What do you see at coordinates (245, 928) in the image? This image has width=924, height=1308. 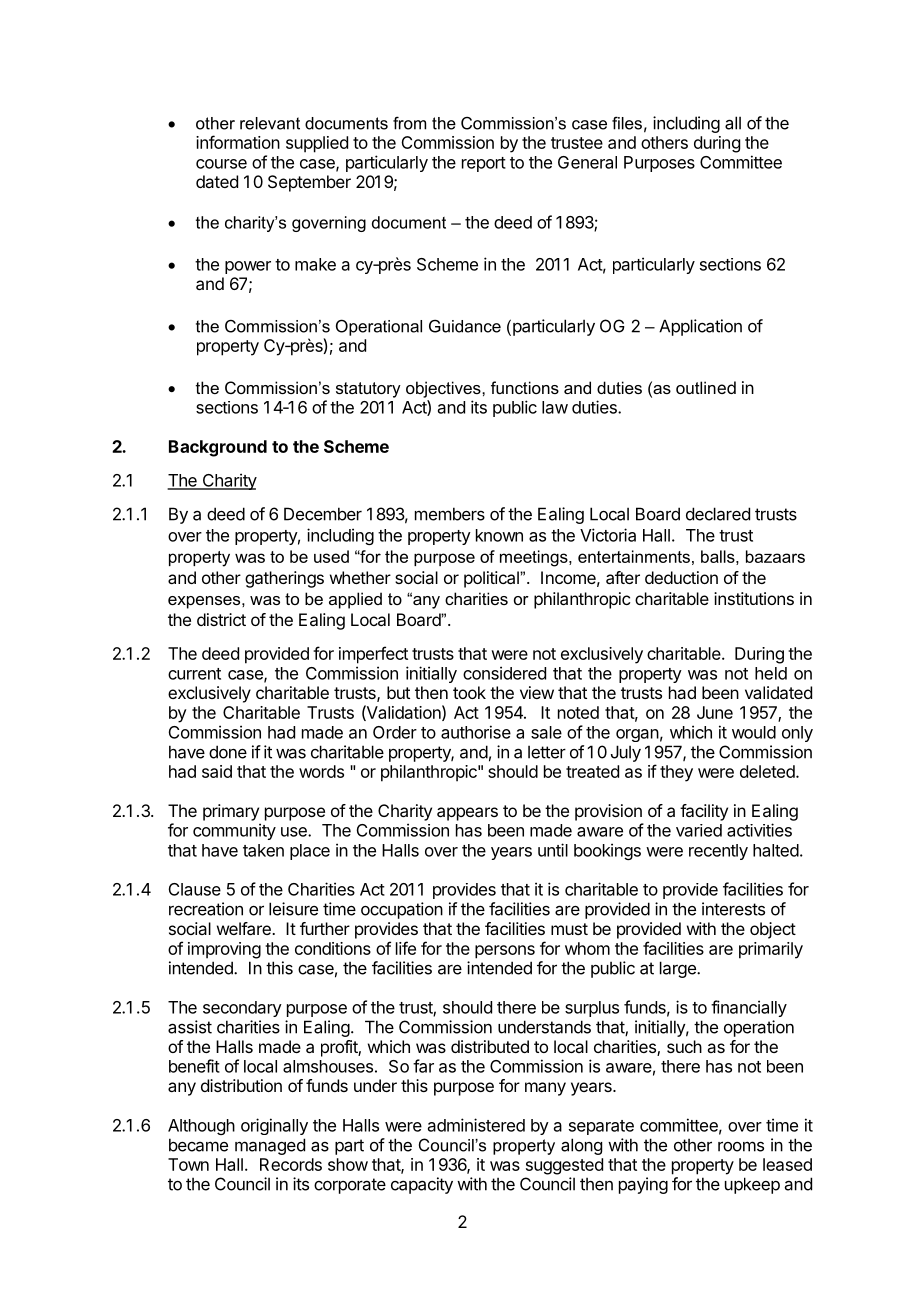 I see `welfare` at bounding box center [245, 928].
